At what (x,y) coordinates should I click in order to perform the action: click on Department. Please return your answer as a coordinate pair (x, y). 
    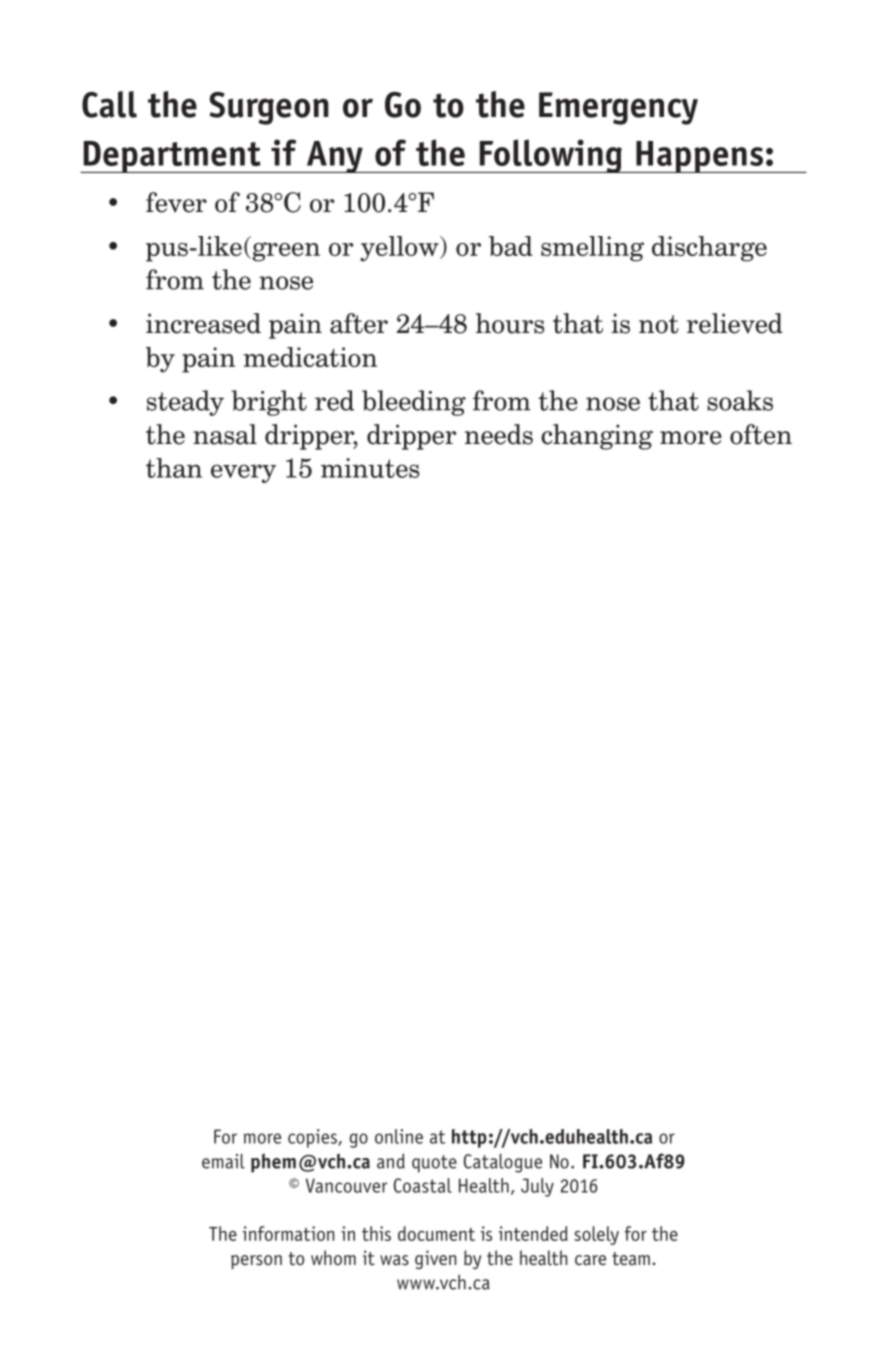
    Looking at the image, I should click on (172, 157).
